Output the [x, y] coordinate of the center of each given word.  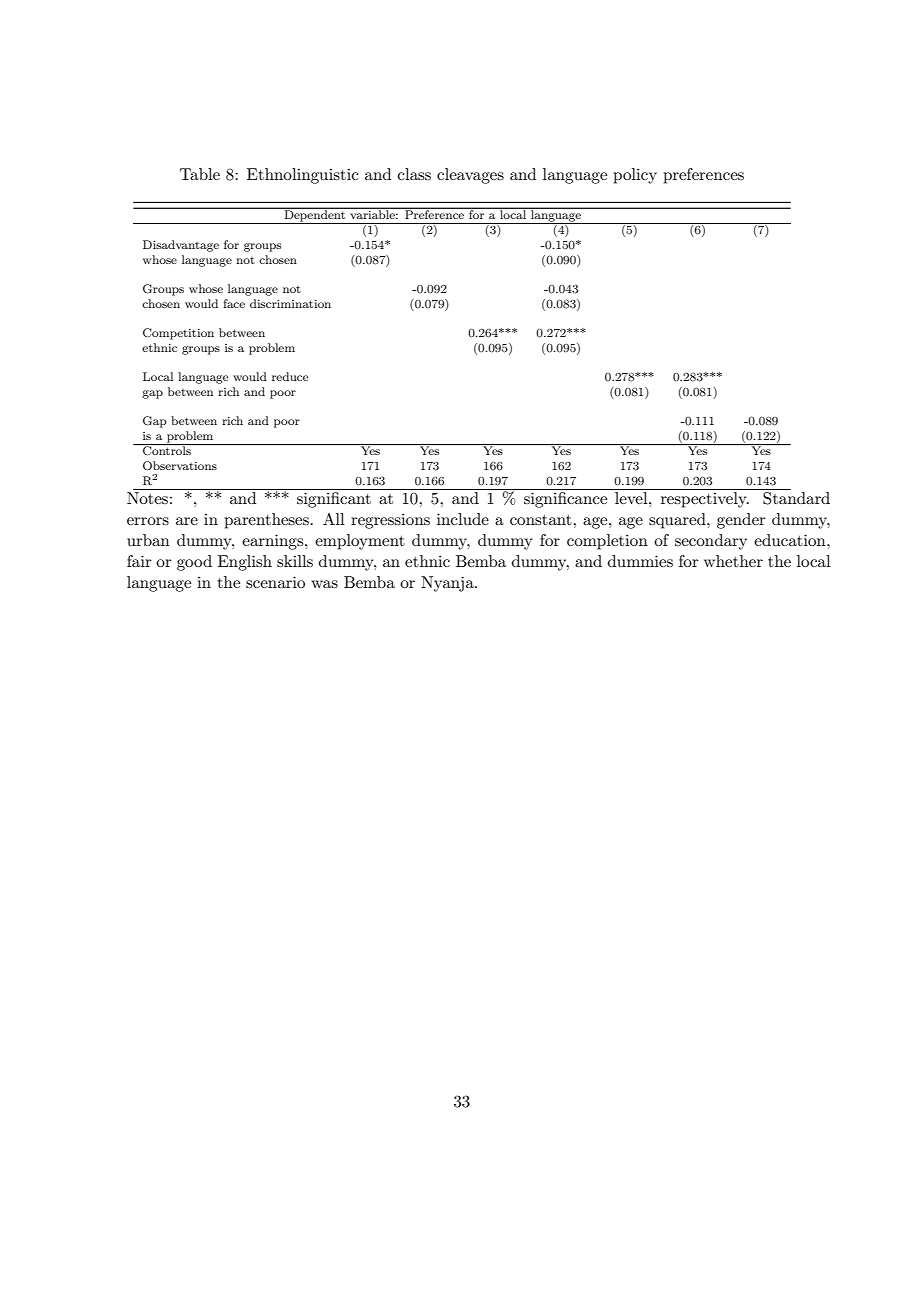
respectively [705, 500]
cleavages [470, 176]
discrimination [290, 303]
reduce [290, 376]
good [194, 563]
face [234, 303]
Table [200, 174]
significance [565, 500]
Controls [167, 450]
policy [635, 176]
